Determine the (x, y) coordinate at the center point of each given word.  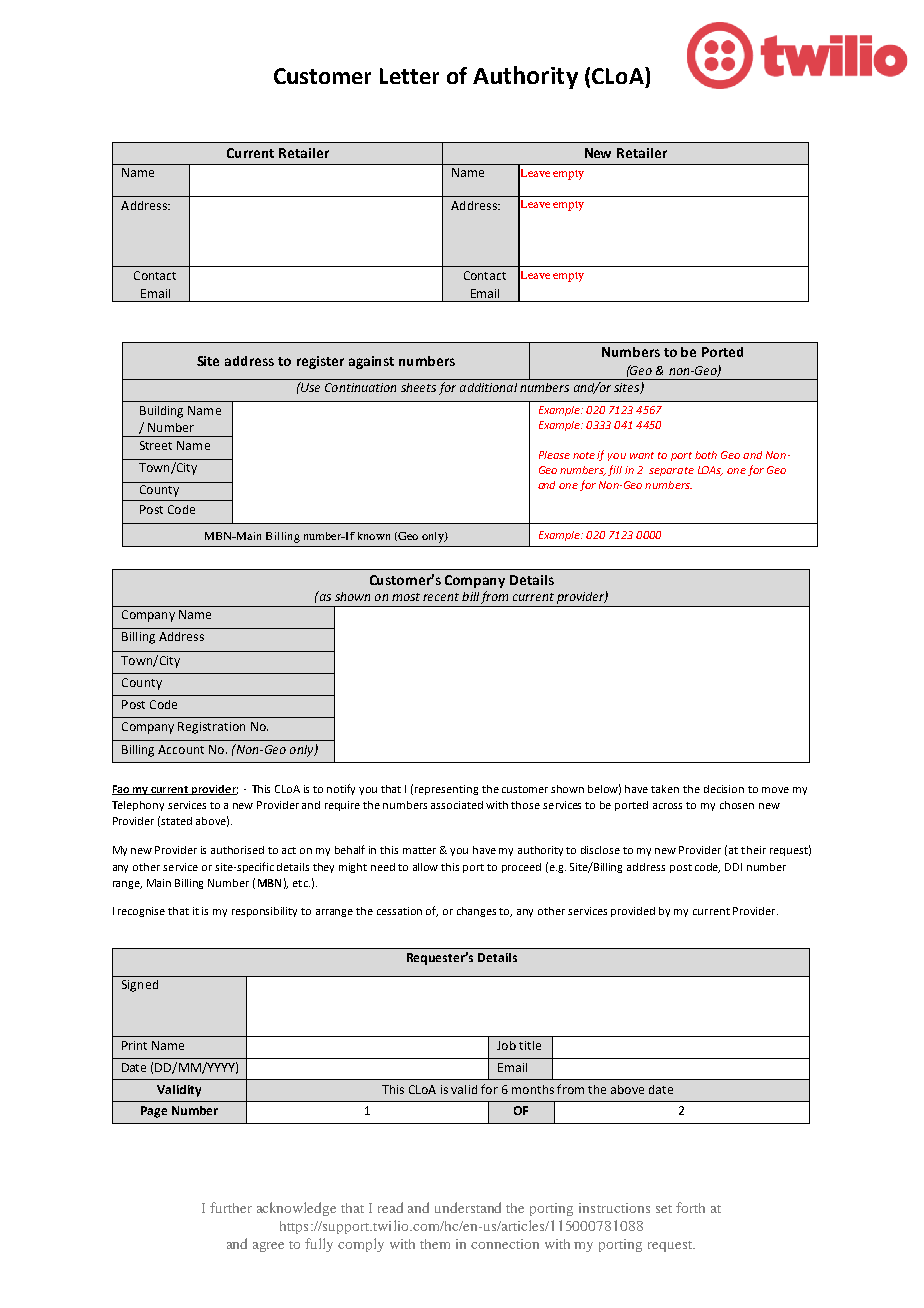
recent (441, 597)
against (371, 362)
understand (468, 1207)
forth (690, 1207)
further (231, 1207)
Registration (211, 728)
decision (724, 789)
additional (488, 387)
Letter (409, 76)
